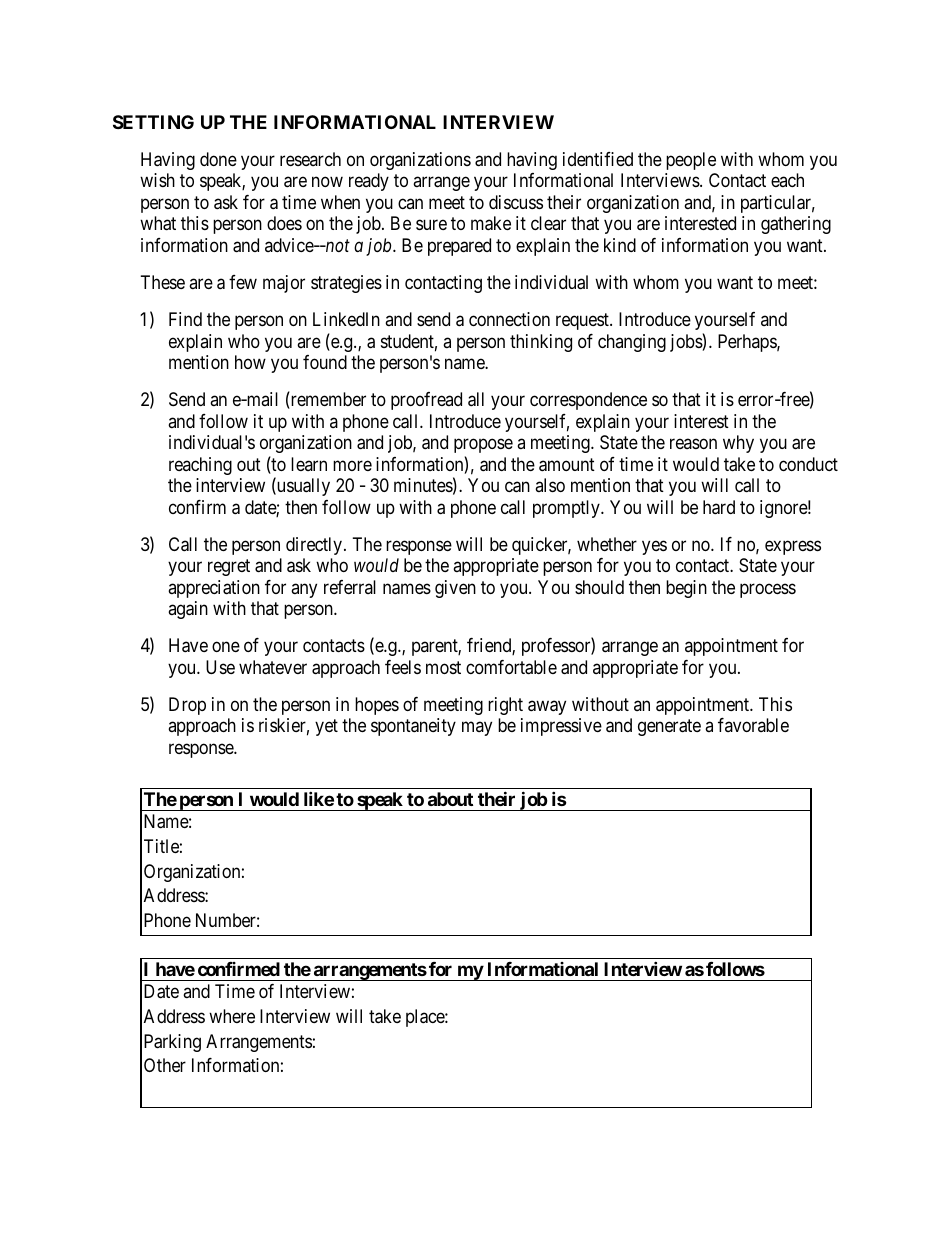 The width and height of the screenshot is (952, 1233). What do you see at coordinates (632, 343) in the screenshot?
I see `changing` at bounding box center [632, 343].
